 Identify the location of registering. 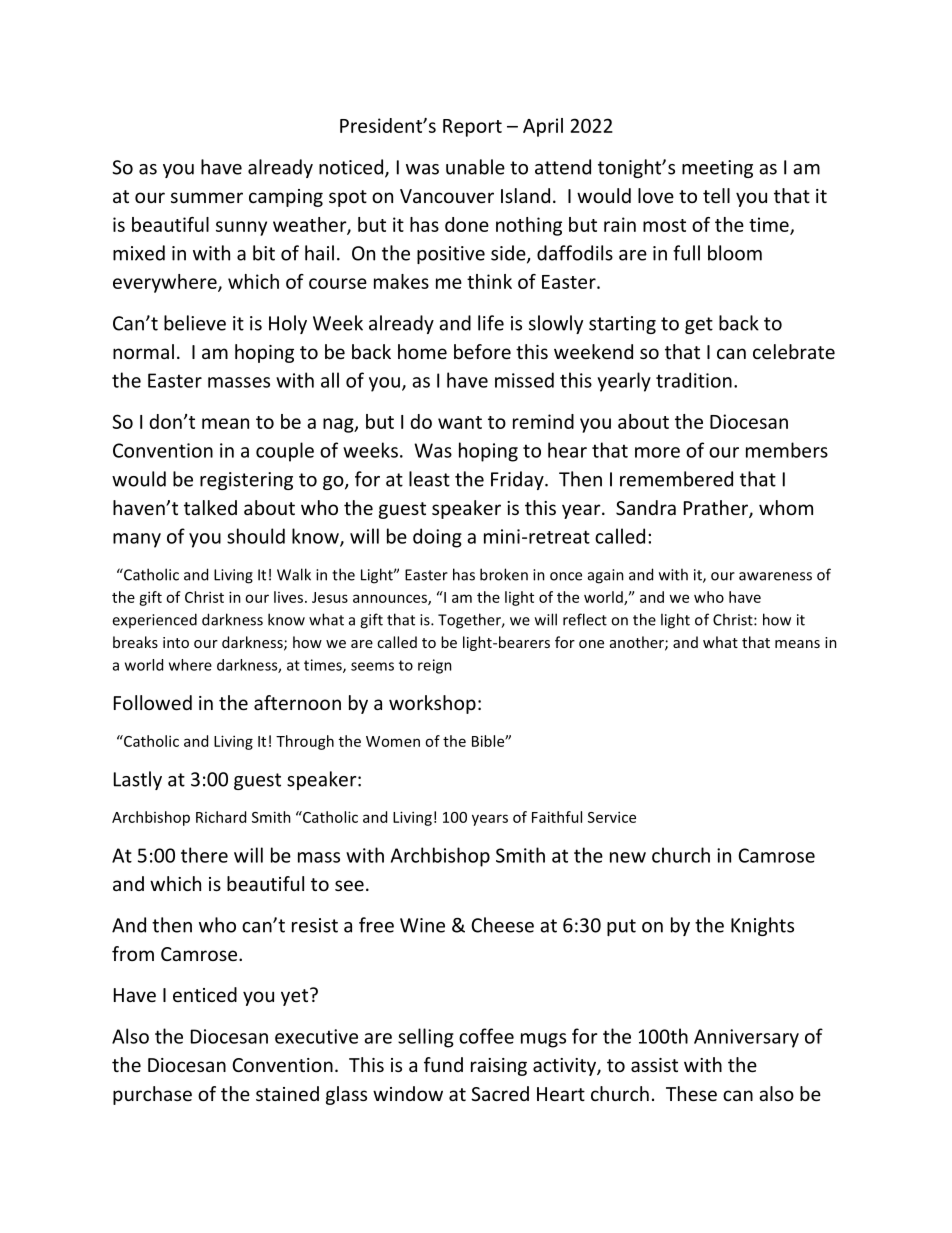
(246, 481).
